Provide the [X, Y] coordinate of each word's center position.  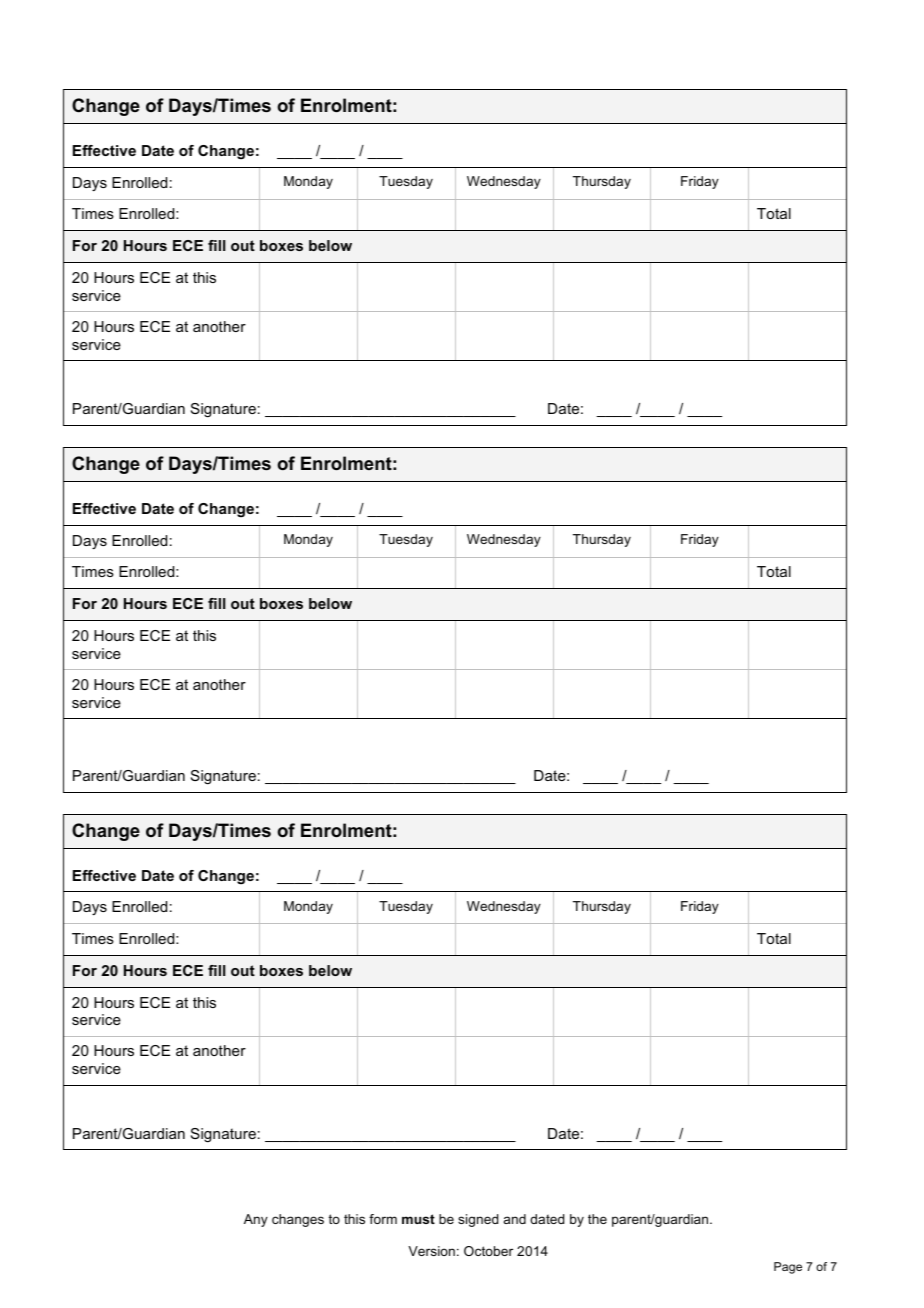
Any [256, 1220]
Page [788, 1268]
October [488, 1251]
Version [431, 1251]
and [515, 1219]
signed [478, 1220]
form [383, 1219]
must [418, 1219]
